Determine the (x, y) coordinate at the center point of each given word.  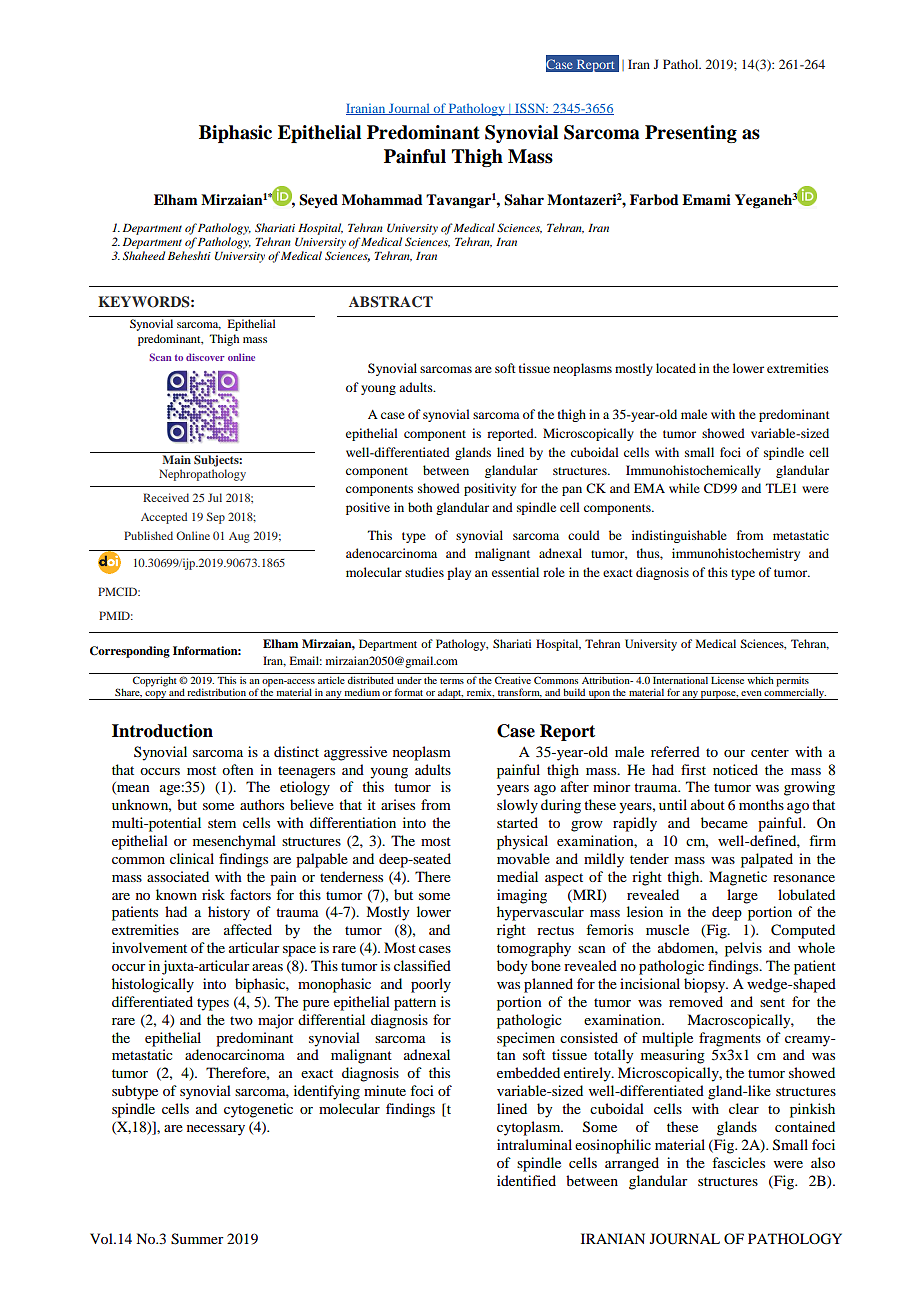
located (676, 368)
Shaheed (144, 255)
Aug (239, 537)
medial (517, 876)
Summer (197, 1239)
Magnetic (738, 878)
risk (213, 894)
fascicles (738, 1162)
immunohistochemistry (736, 554)
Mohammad (382, 199)
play (459, 573)
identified (526, 1180)
